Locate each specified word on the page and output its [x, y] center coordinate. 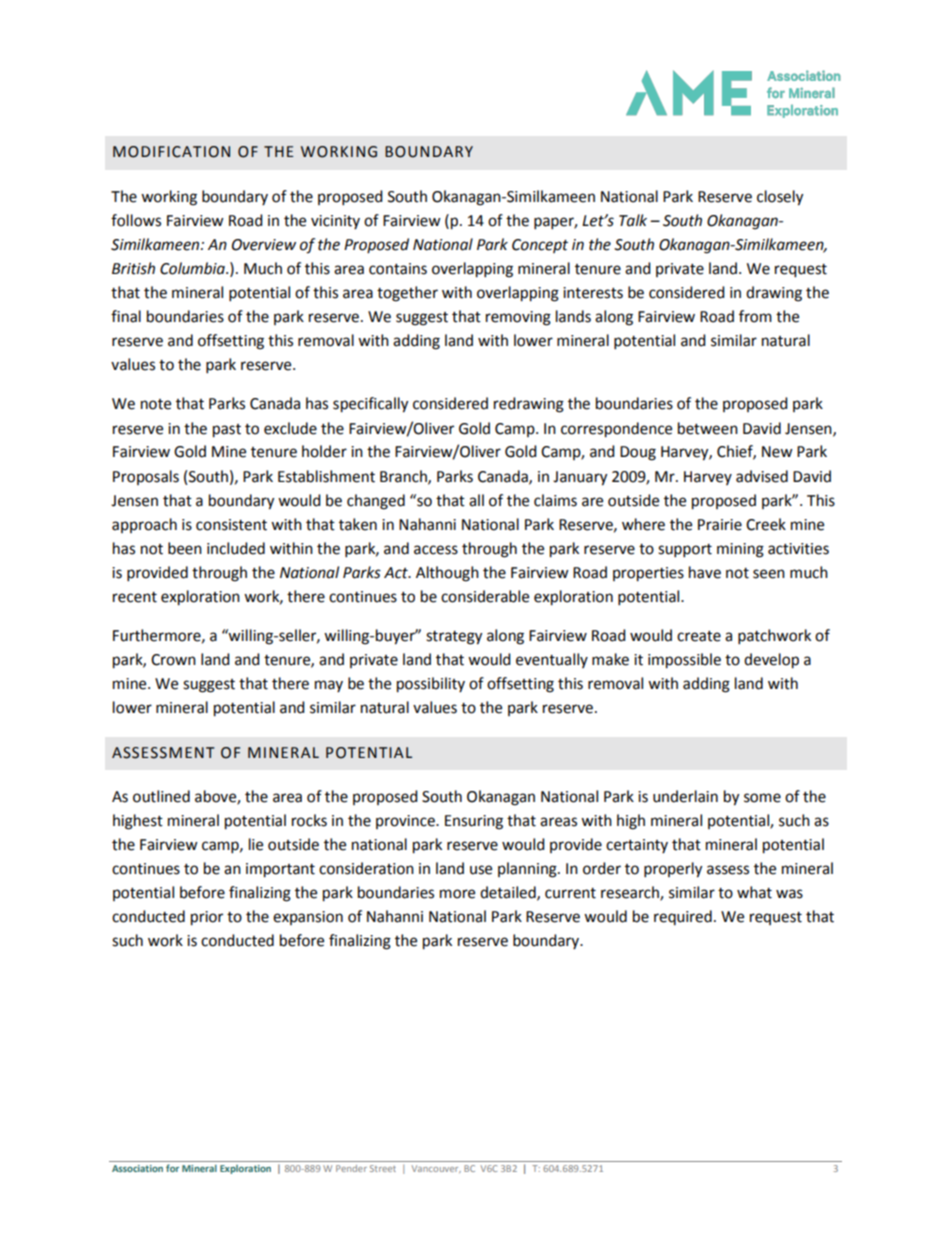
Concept [540, 246]
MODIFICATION [171, 152]
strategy [454, 638]
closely [780, 198]
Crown [173, 660]
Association [137, 1168]
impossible [684, 661]
